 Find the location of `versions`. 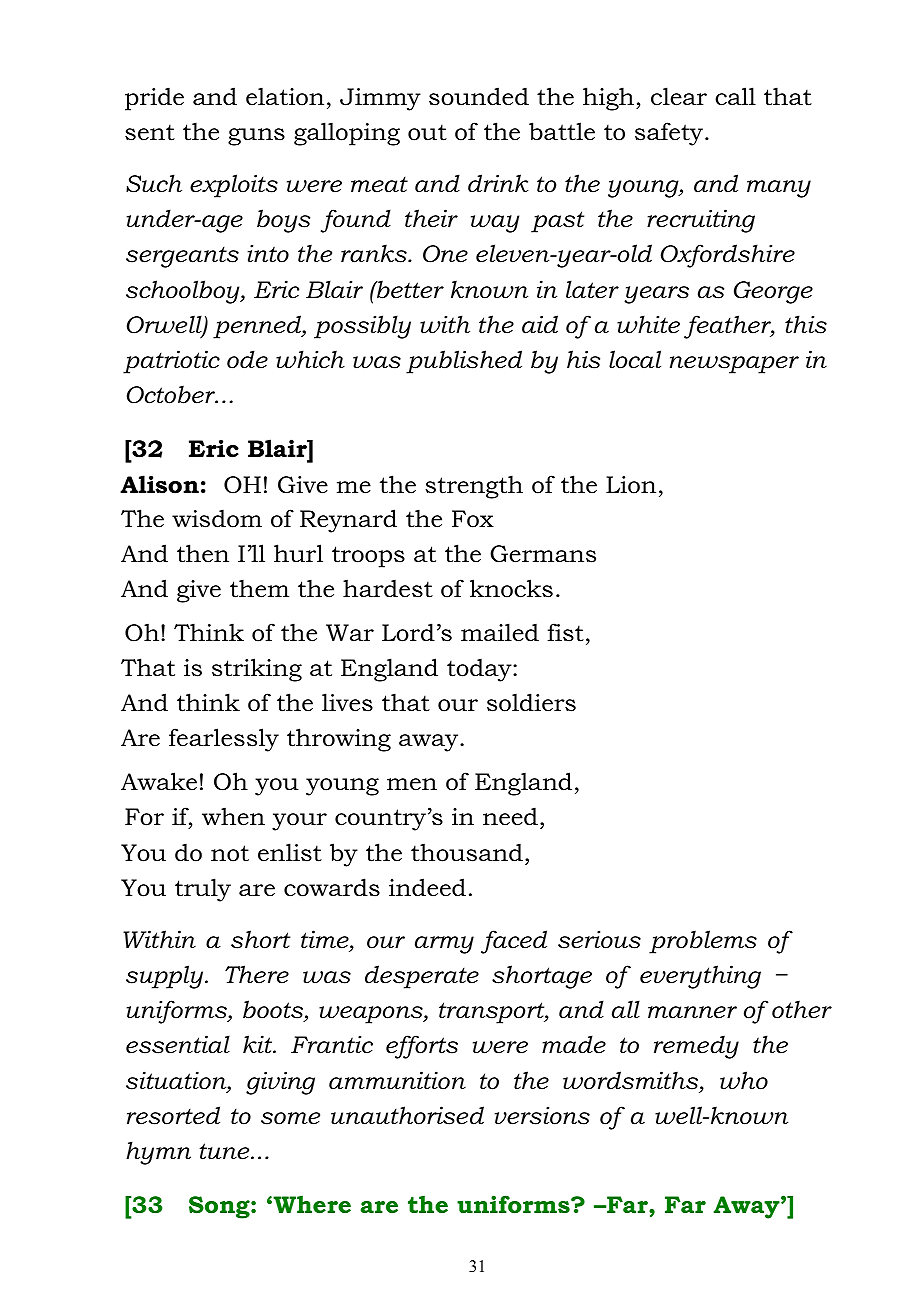

versions is located at coordinates (542, 1116).
